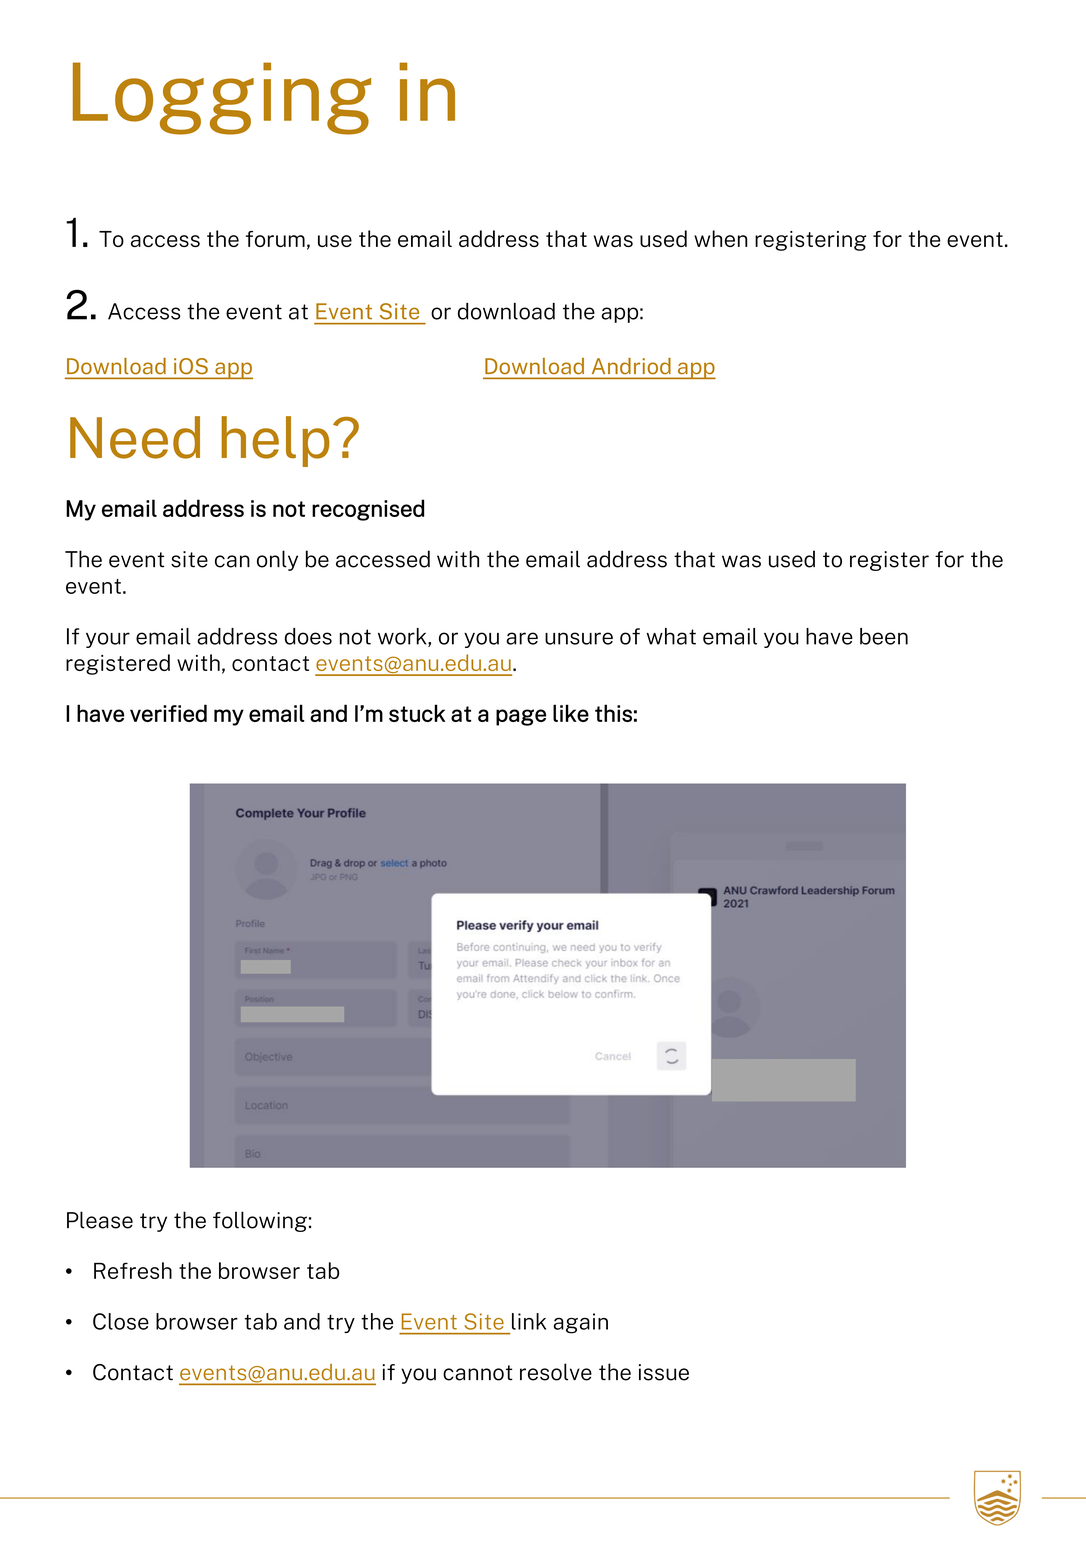 This document has width=1086, height=1568. What do you see at coordinates (168, 713) in the document?
I see `verified` at bounding box center [168, 713].
